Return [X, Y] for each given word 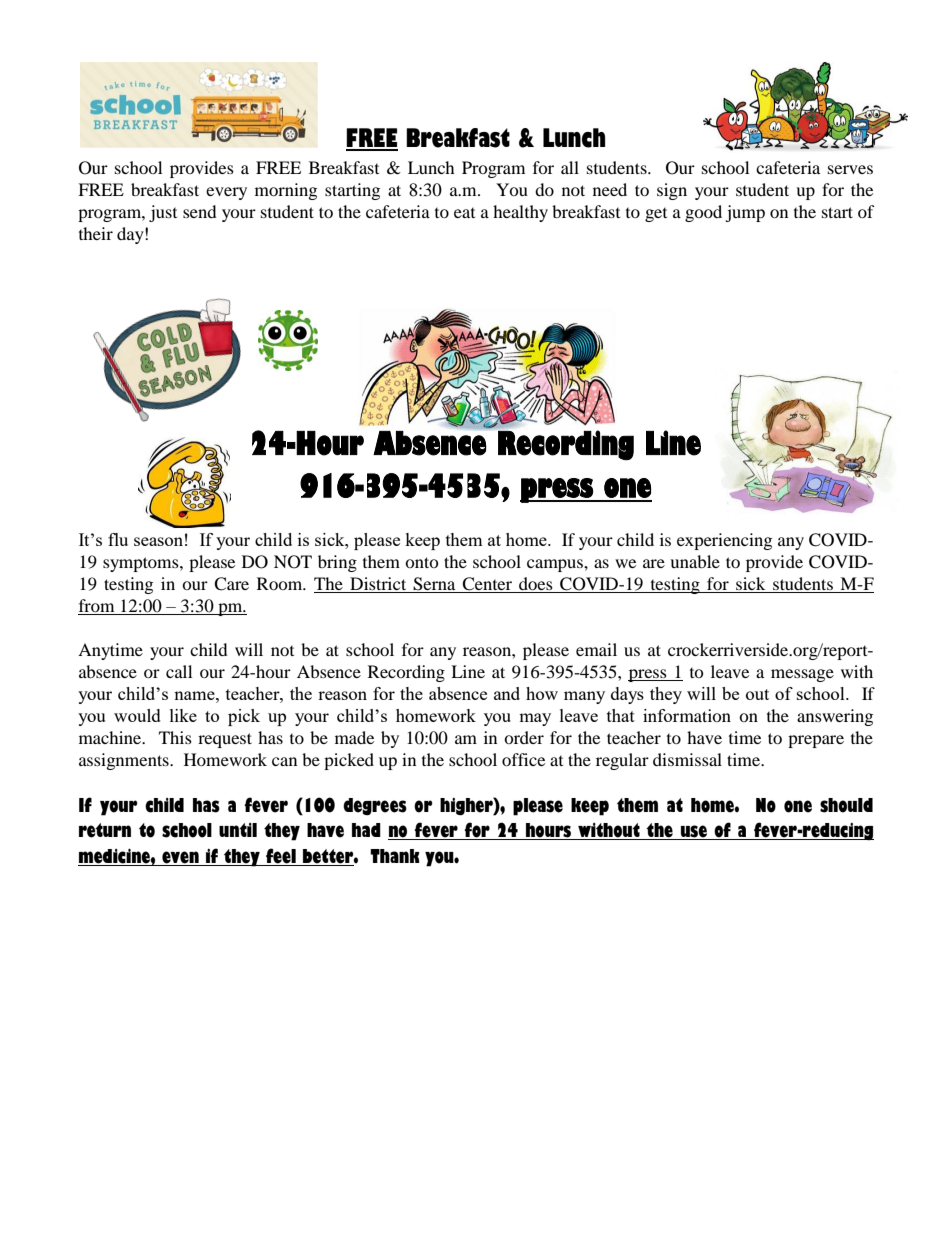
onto [422, 562]
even [180, 857]
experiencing [724, 541]
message [802, 675]
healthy [520, 213]
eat [464, 213]
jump [745, 213]
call [179, 671]
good [703, 213]
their [96, 233]
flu [118, 539]
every [226, 193]
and [507, 693]
